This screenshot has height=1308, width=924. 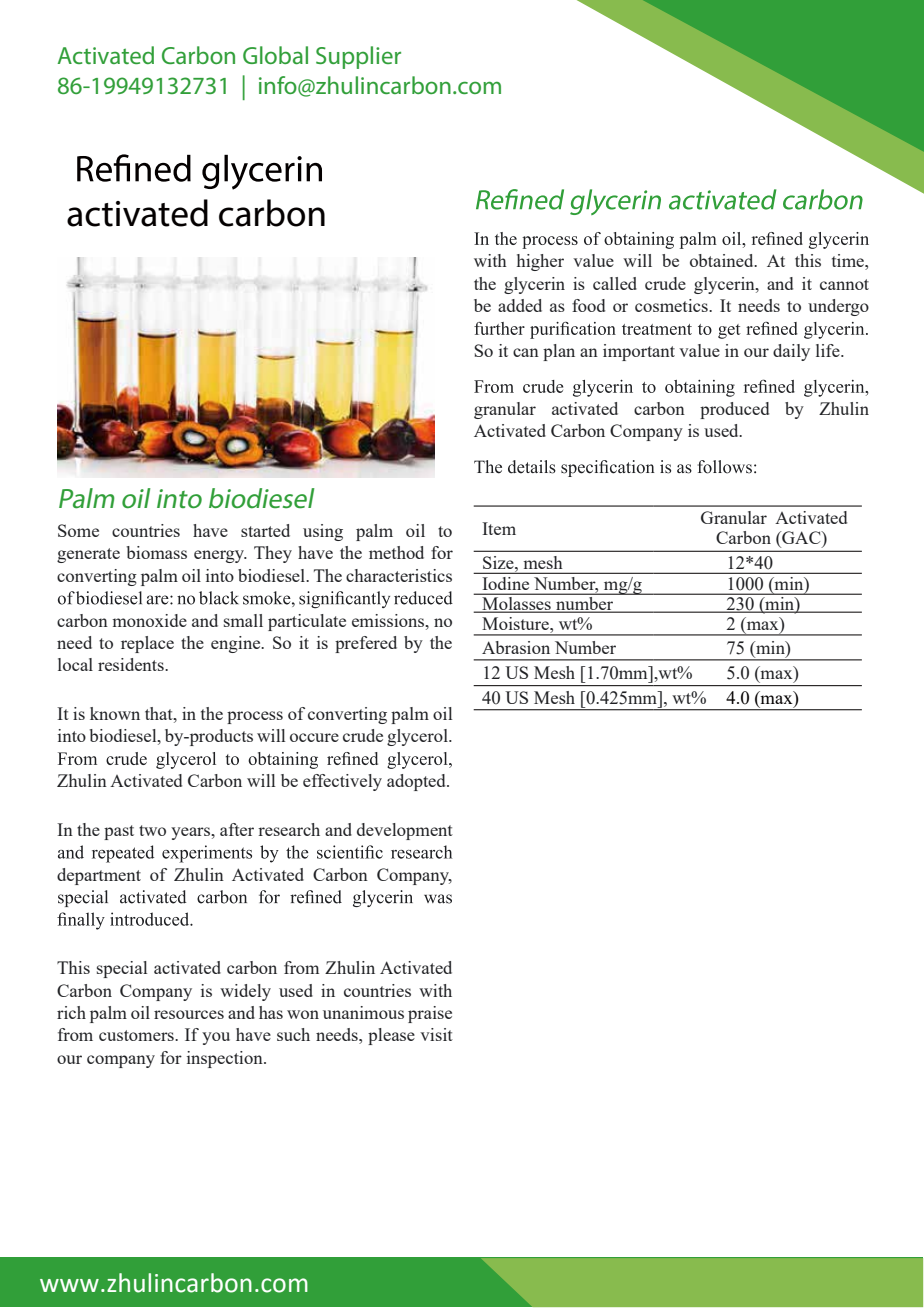 I want to click on produced, so click(x=734, y=410).
